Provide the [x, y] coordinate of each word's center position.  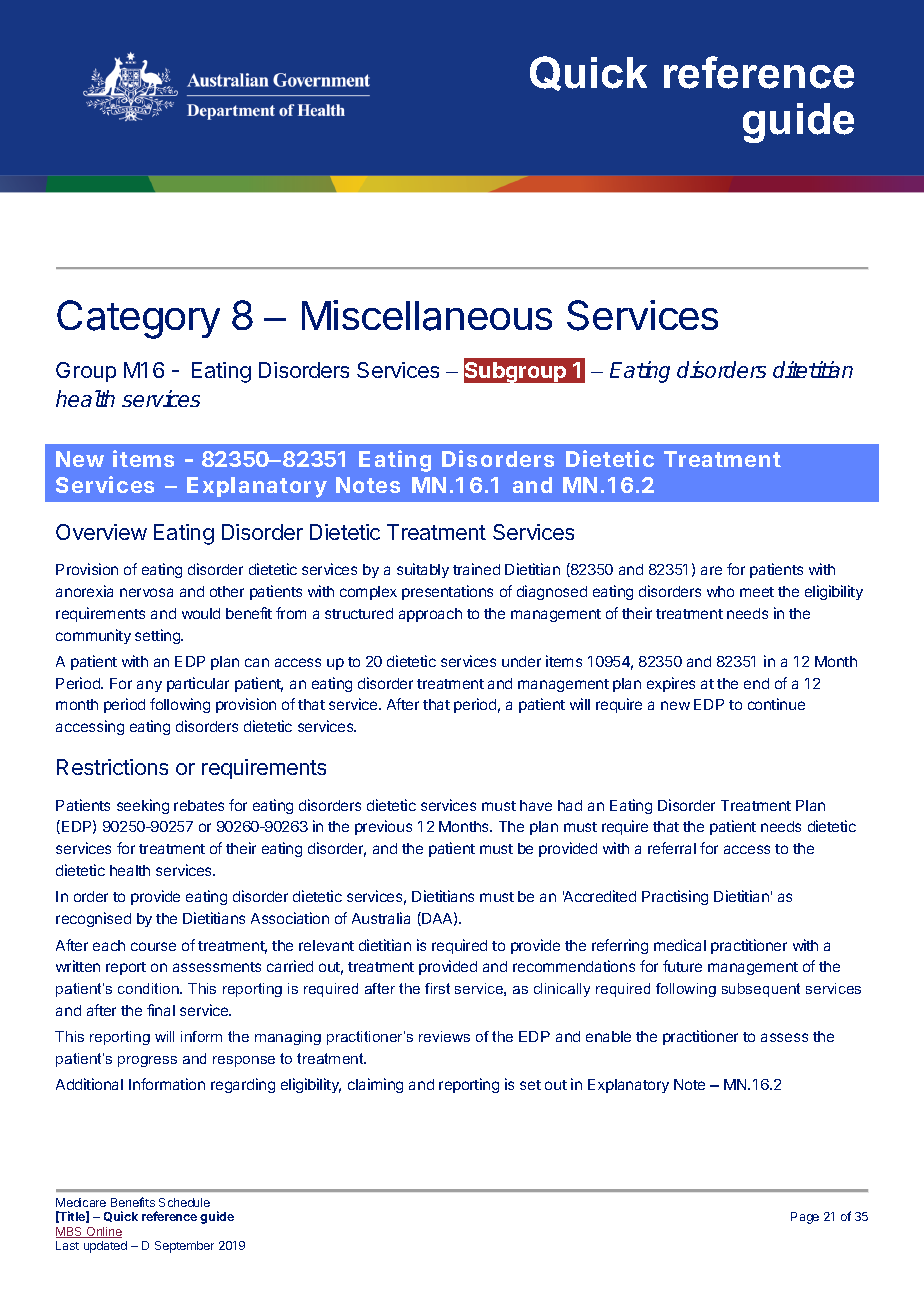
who [720, 591]
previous [383, 827]
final [161, 1010]
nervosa [146, 592]
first [437, 988]
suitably [423, 570]
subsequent [761, 990]
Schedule [184, 1202]
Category [138, 319]
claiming [375, 1085]
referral [672, 848]
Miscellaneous [427, 315]
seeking [143, 806]
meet [757, 592]
